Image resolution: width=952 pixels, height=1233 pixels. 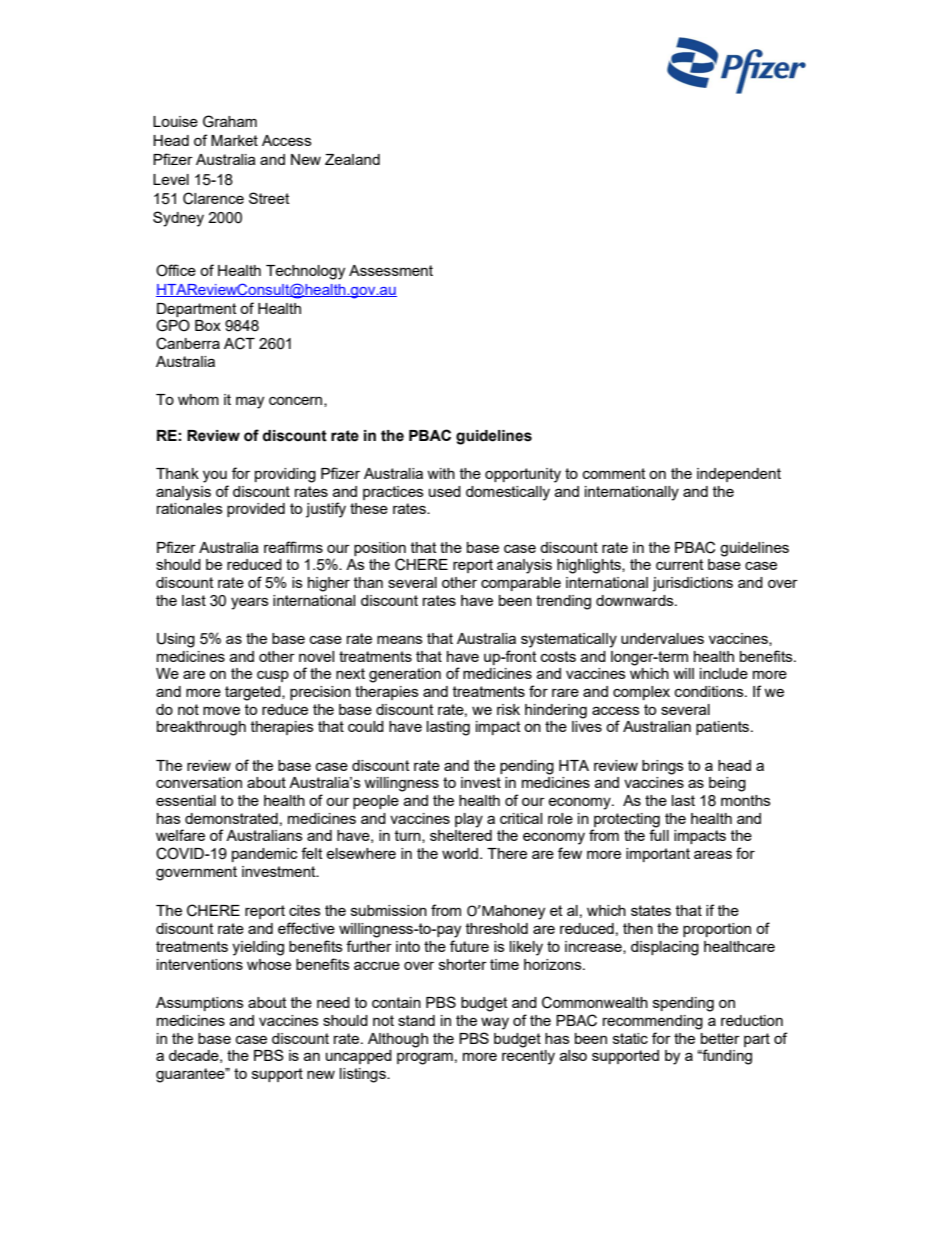 What do you see at coordinates (191, 1075) in the screenshot?
I see `guarantee` at bounding box center [191, 1075].
